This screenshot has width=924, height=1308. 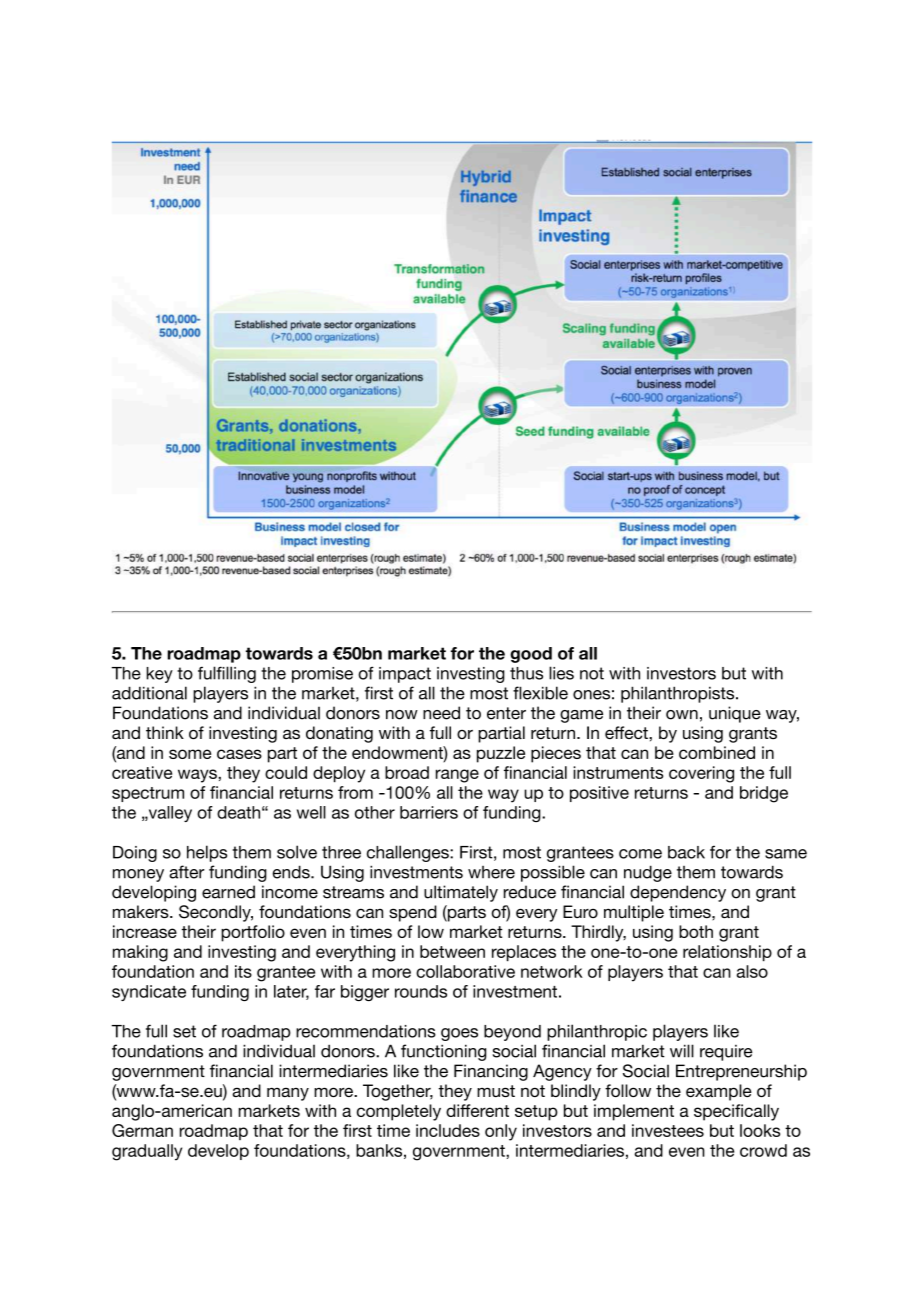 What do you see at coordinates (405, 675) in the screenshot?
I see `impact` at bounding box center [405, 675].
